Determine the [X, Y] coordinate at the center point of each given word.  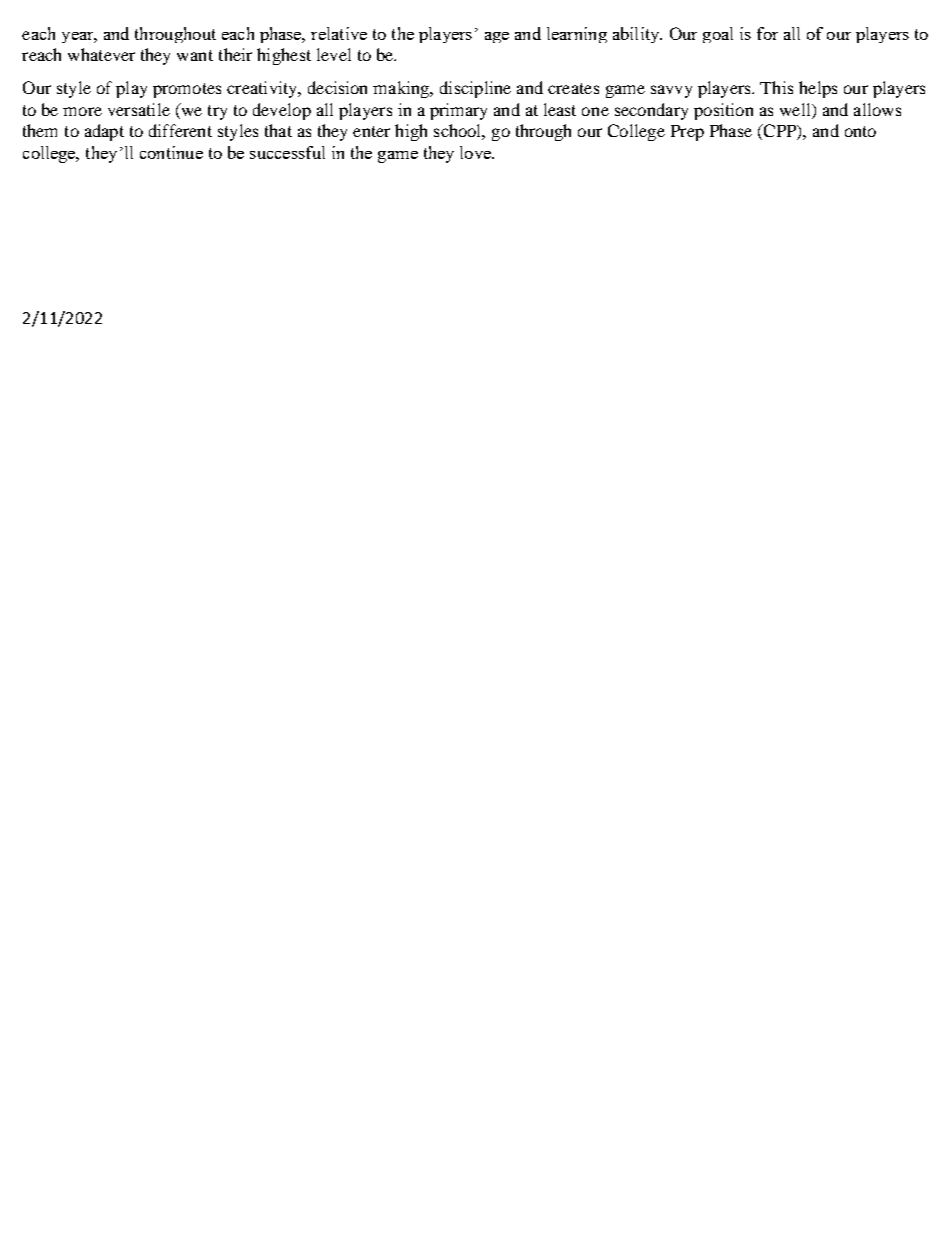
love [476, 152]
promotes [187, 90]
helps [818, 89]
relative [339, 33]
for [767, 33]
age [497, 37]
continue [171, 152]
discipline [475, 89]
